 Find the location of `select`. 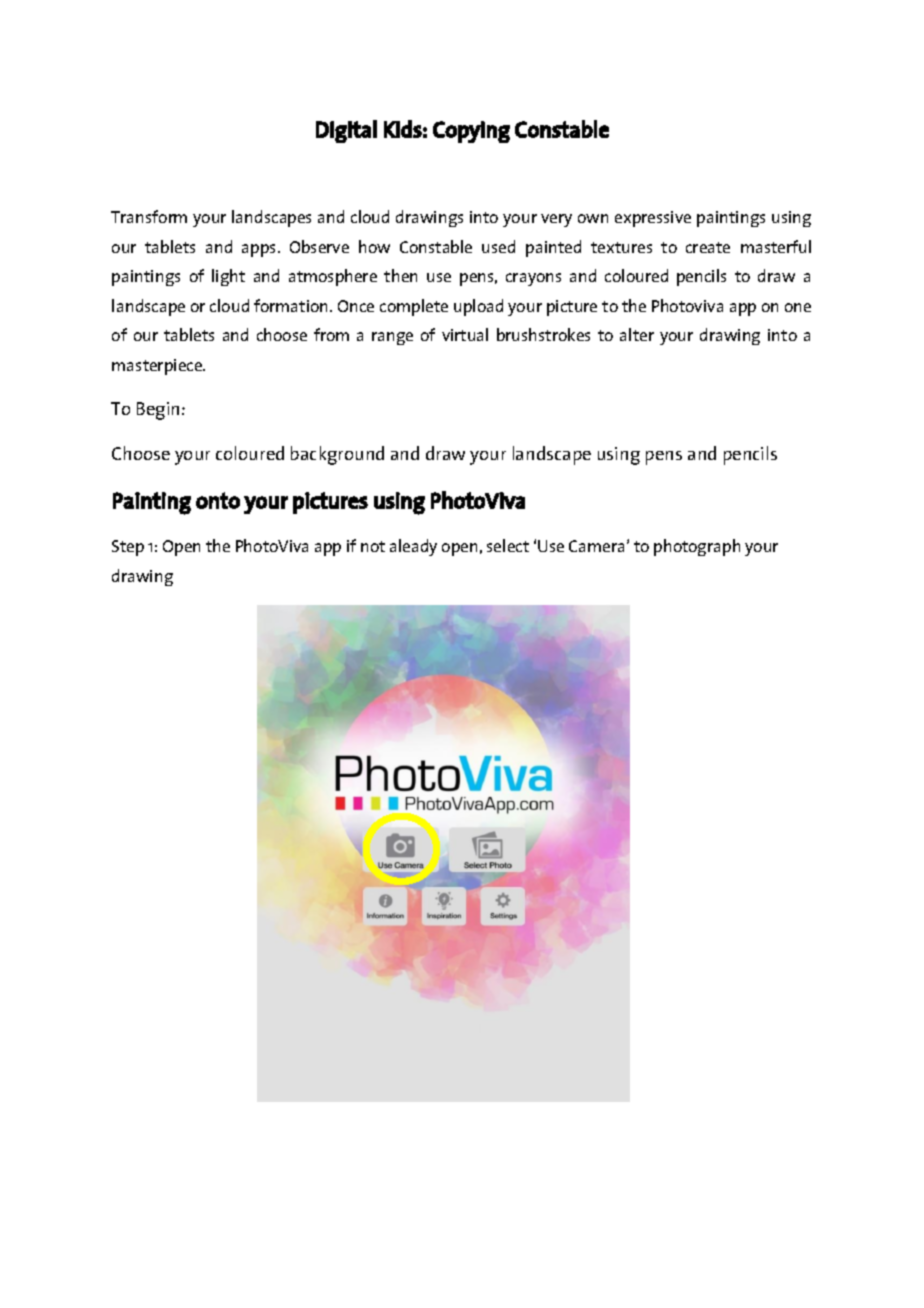

select is located at coordinates (508, 545).
